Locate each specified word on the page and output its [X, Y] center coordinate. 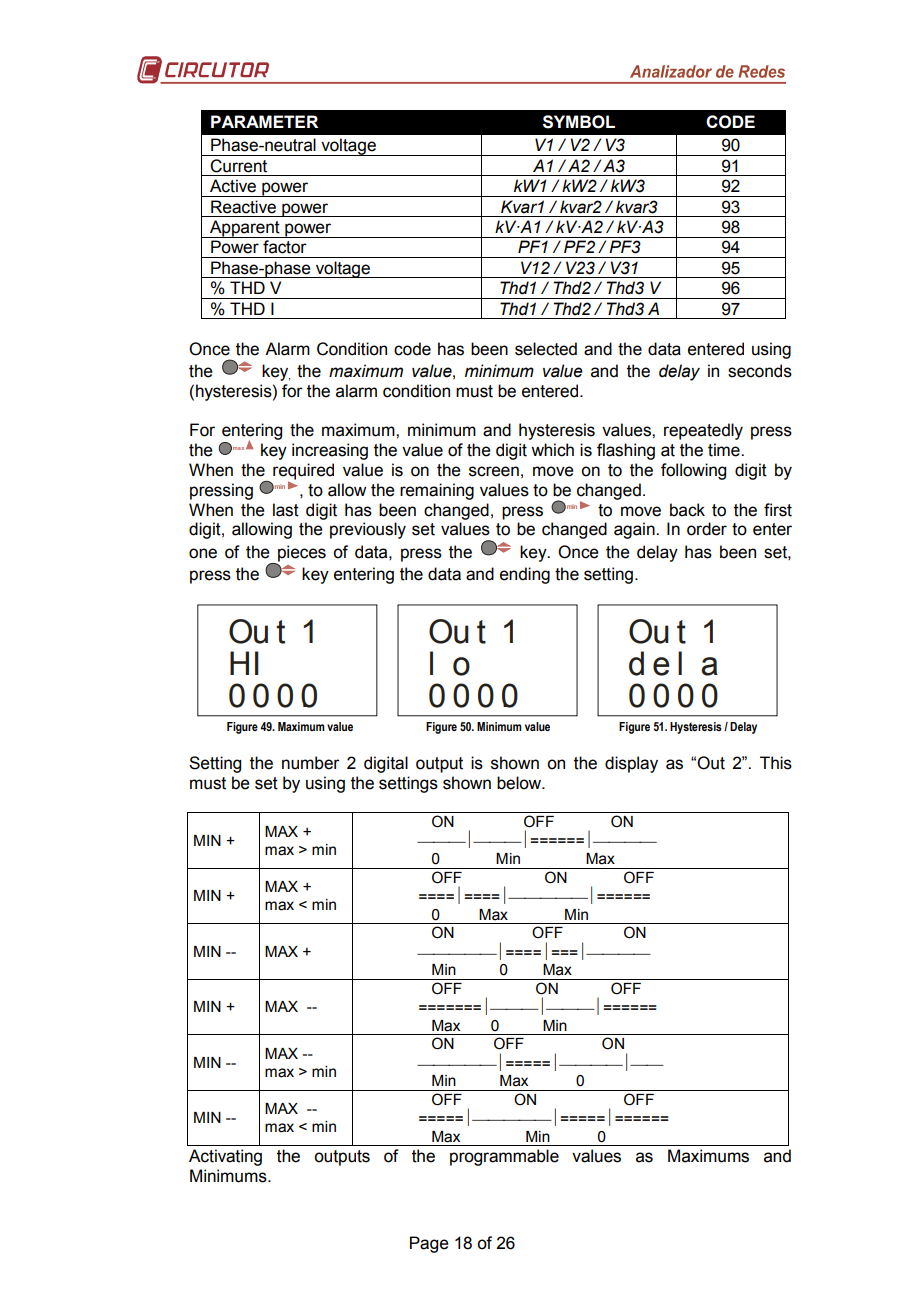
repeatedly [703, 431]
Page [429, 1244]
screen [494, 471]
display [631, 764]
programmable [504, 1157]
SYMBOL [579, 122]
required [303, 472]
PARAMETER [264, 121]
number [311, 763]
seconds [760, 371]
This [776, 763]
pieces [301, 554]
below [520, 783]
